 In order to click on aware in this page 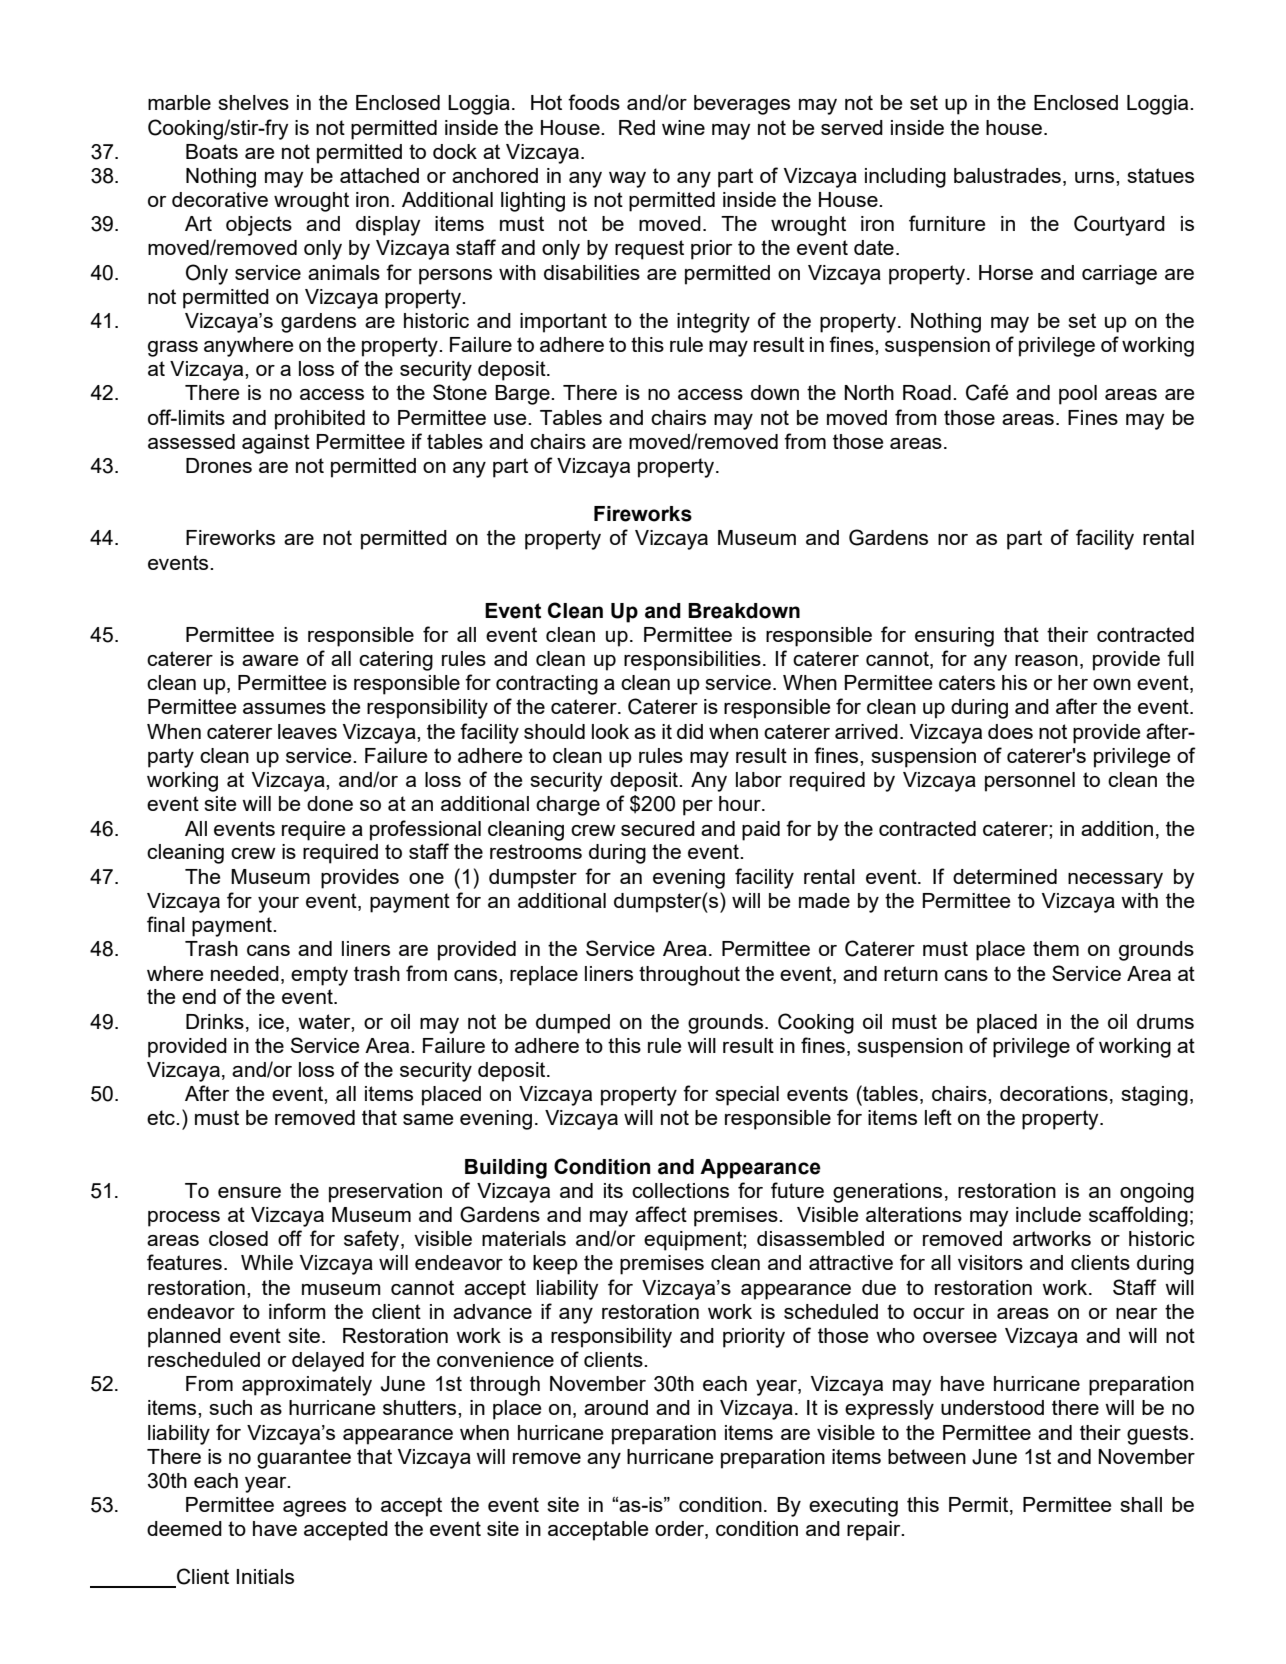, I will do `click(270, 660)`.
